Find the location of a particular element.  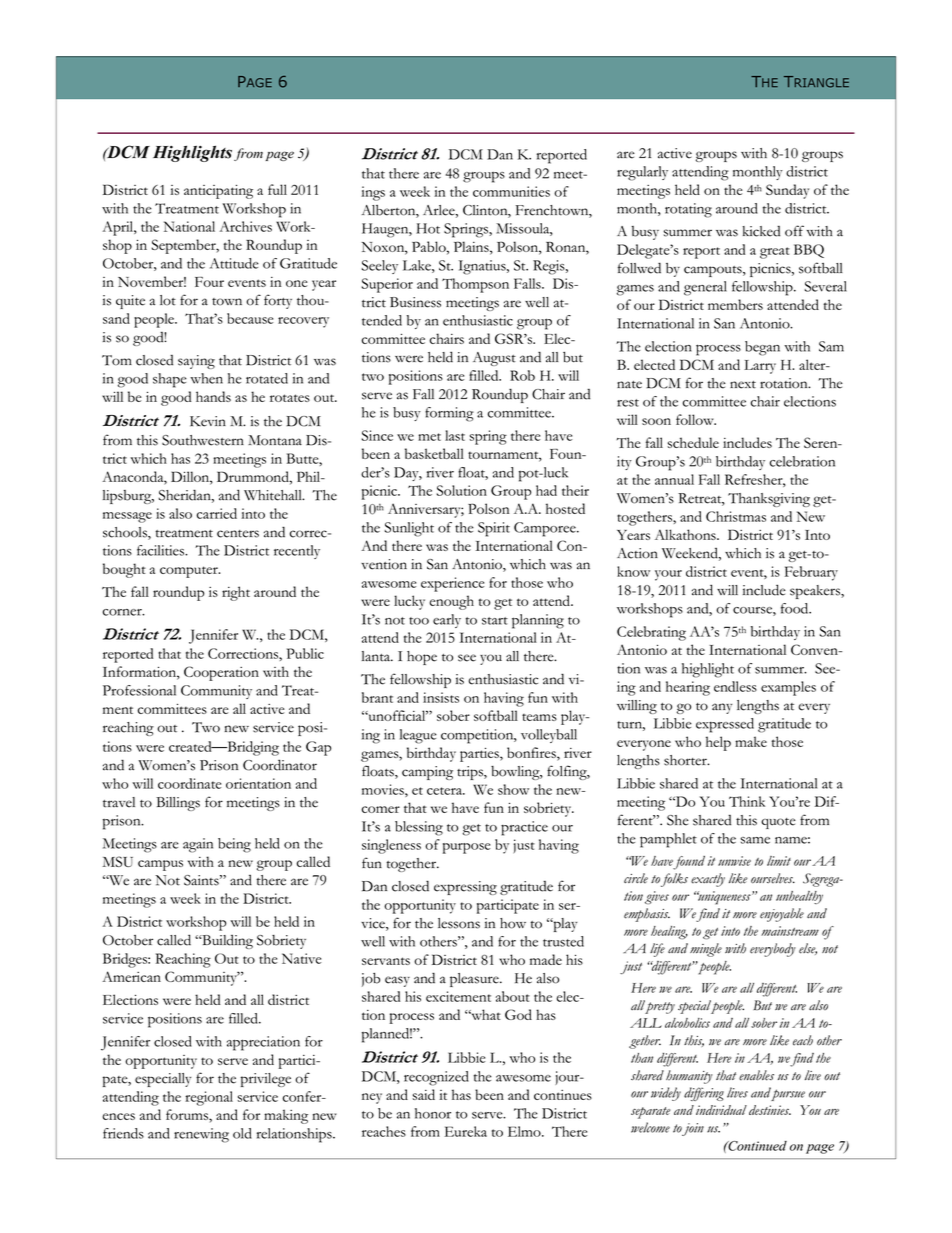

unwise is located at coordinates (734, 861).
